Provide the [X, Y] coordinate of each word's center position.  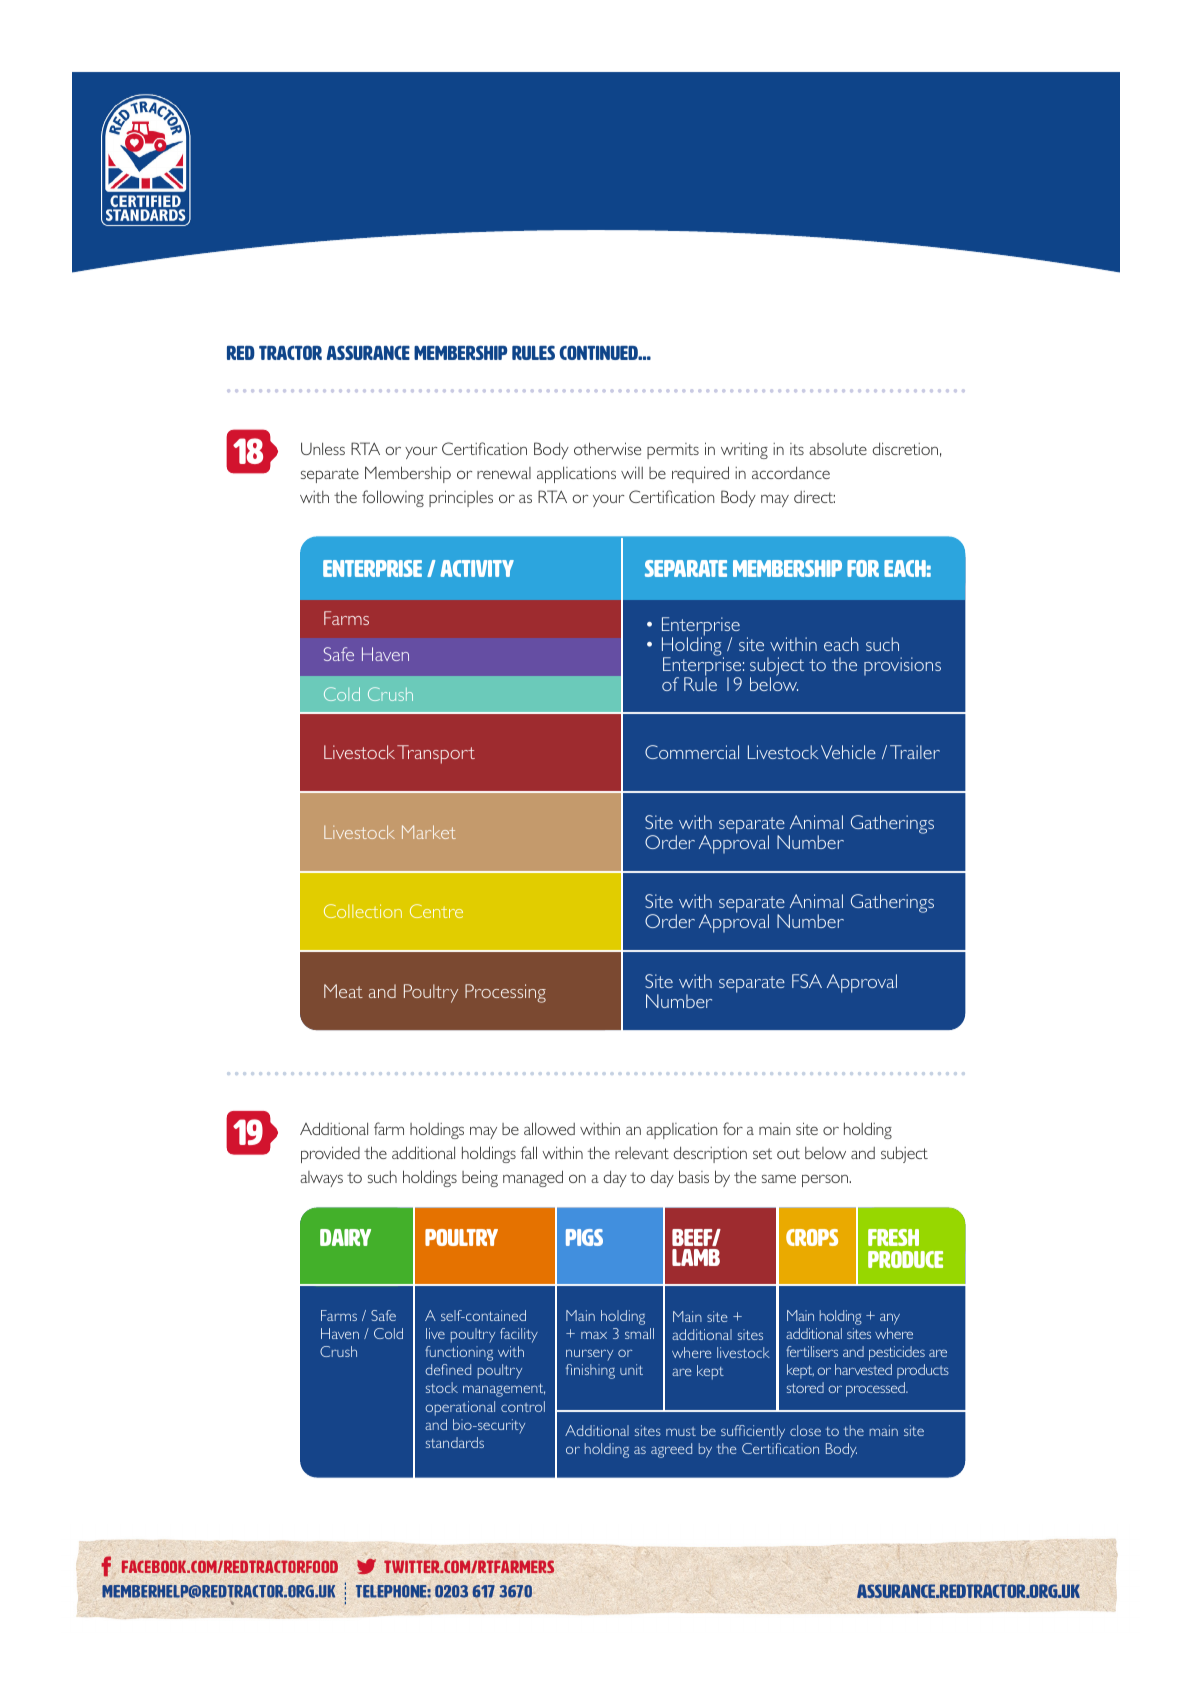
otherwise [607, 448]
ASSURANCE [368, 352]
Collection [363, 911]
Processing [505, 993]
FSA [807, 981]
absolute [838, 449]
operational [460, 1408]
